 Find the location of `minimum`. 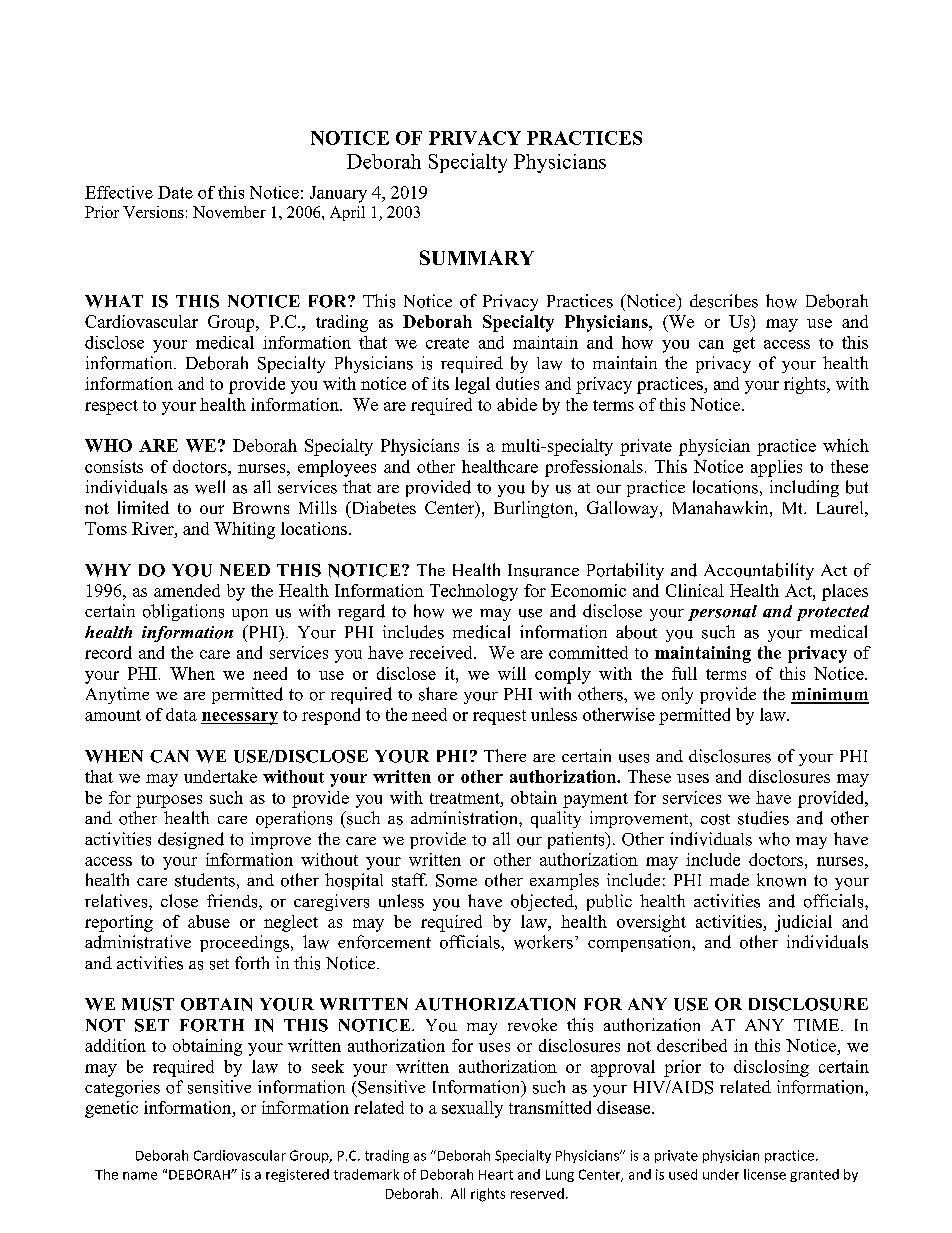

minimum is located at coordinates (830, 695).
